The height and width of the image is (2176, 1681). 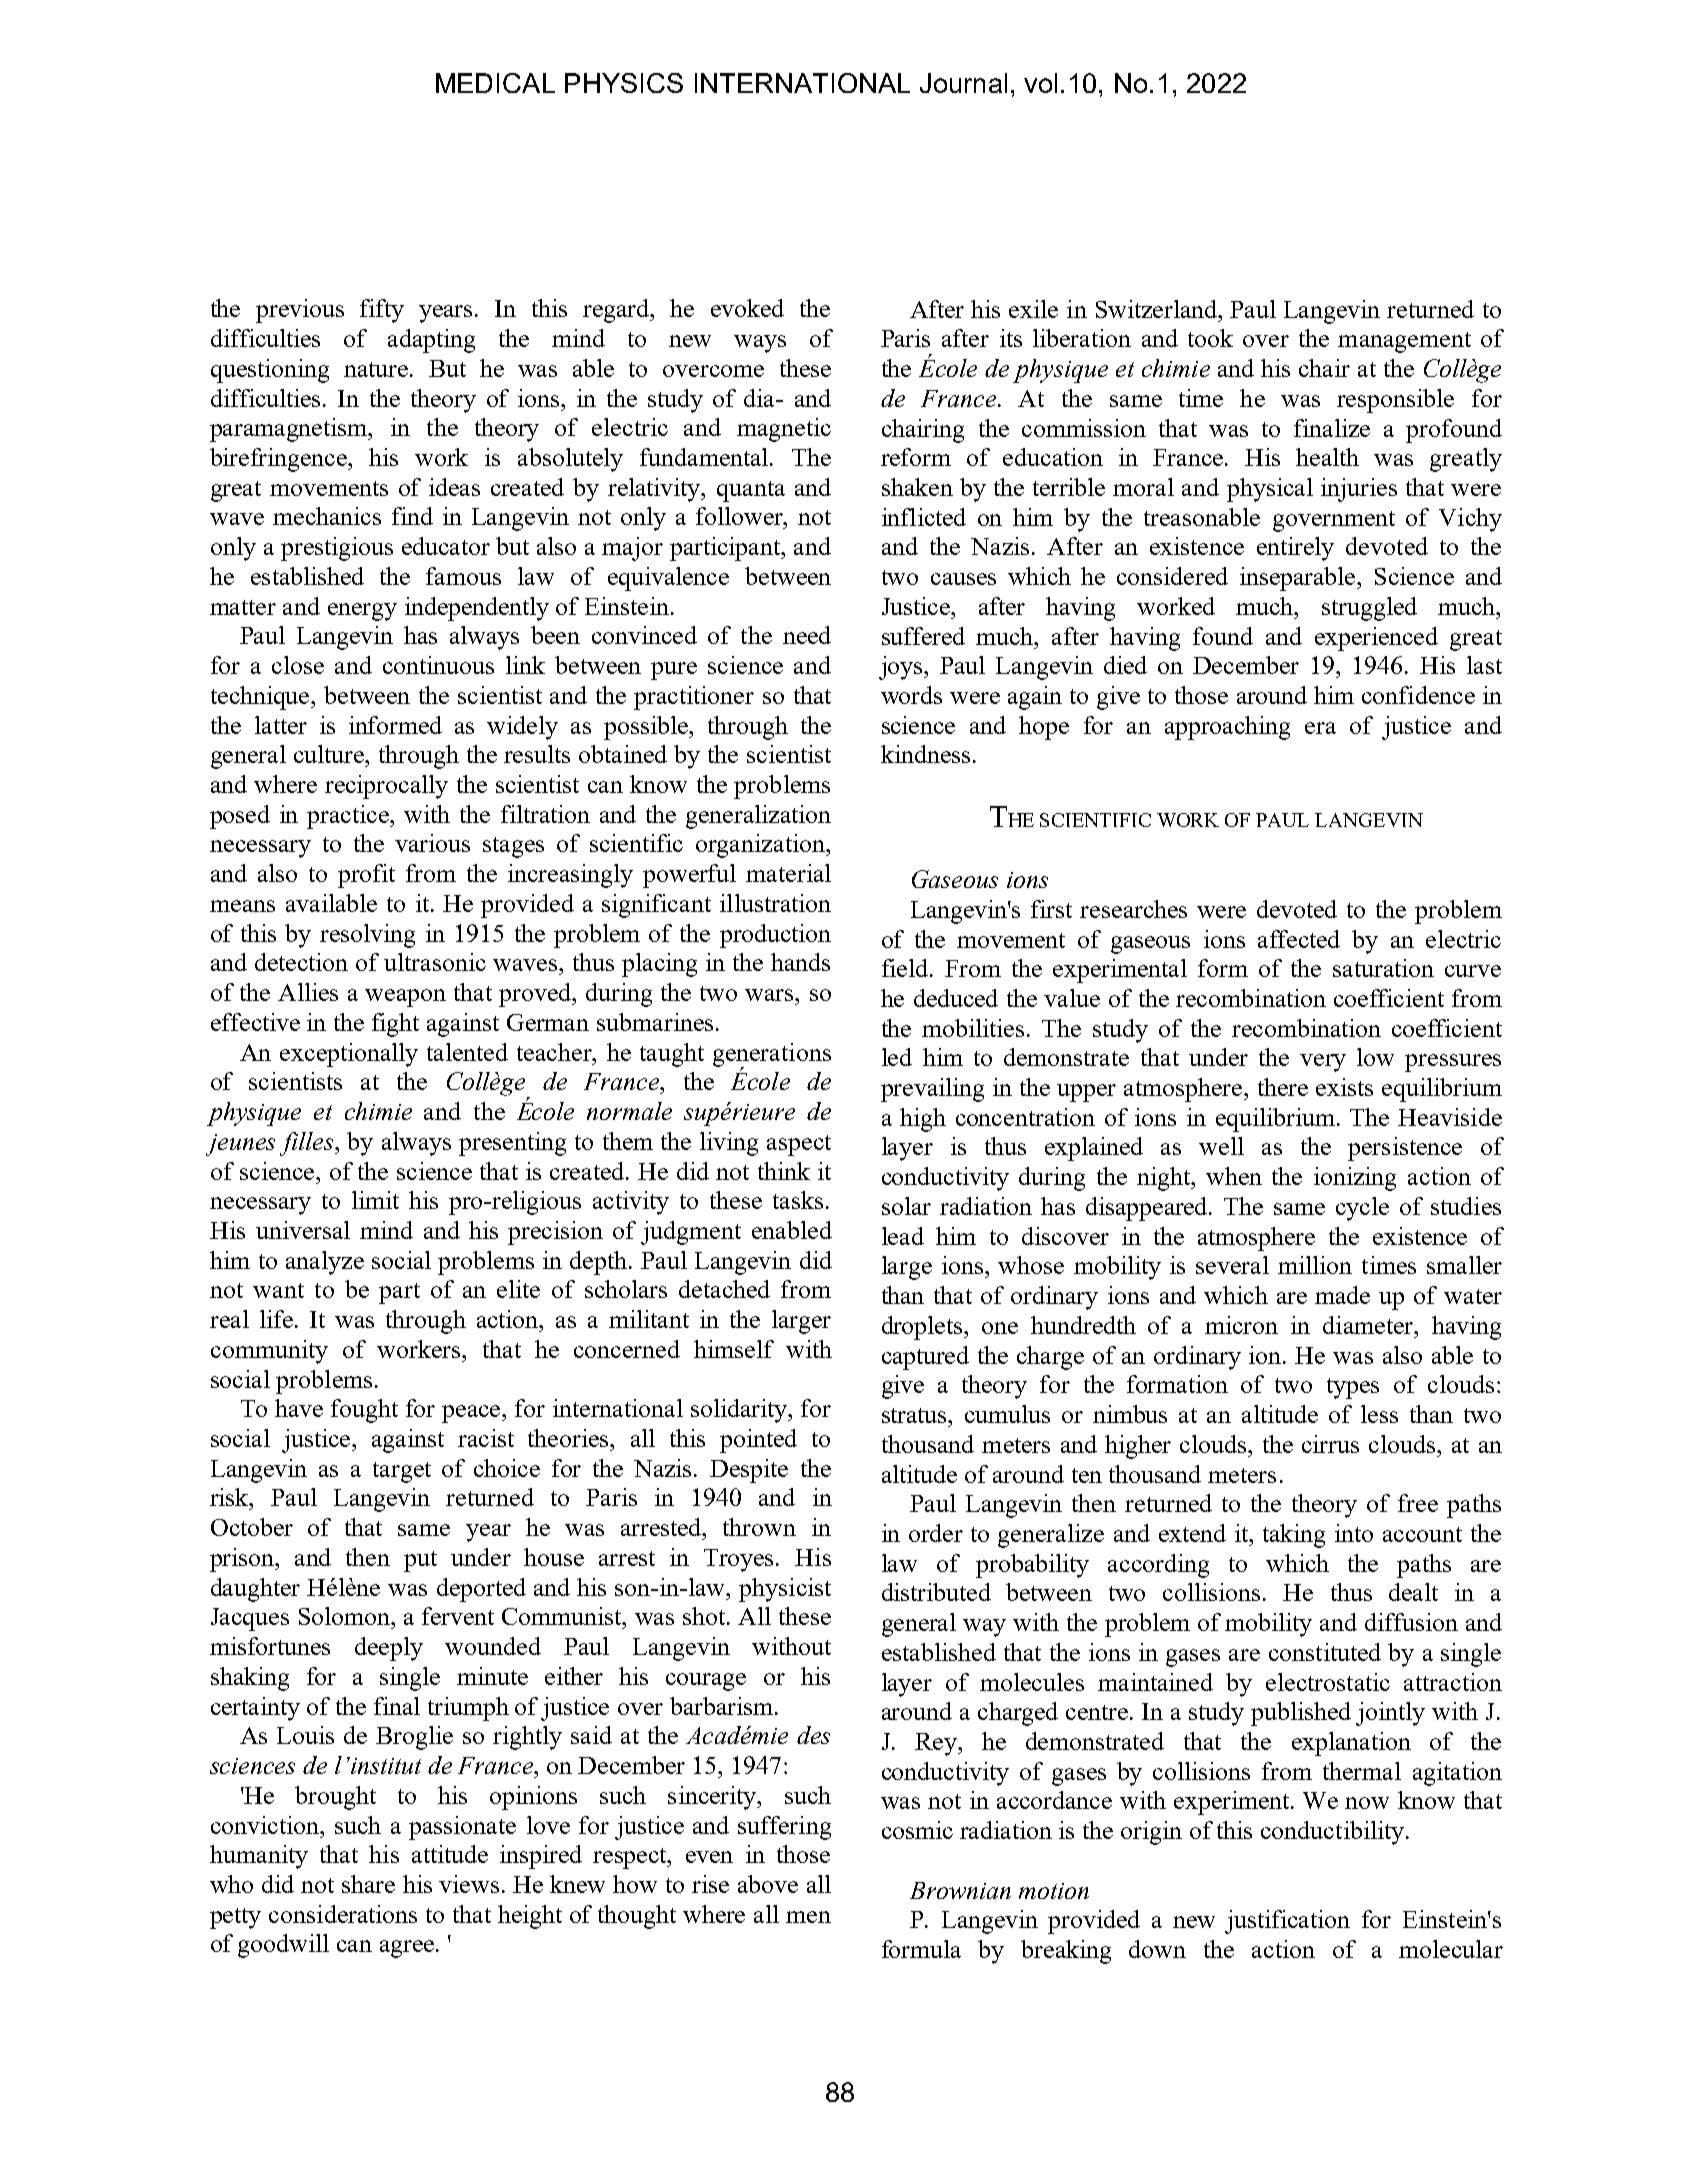 What do you see at coordinates (906, 968) in the image?
I see `field` at bounding box center [906, 968].
